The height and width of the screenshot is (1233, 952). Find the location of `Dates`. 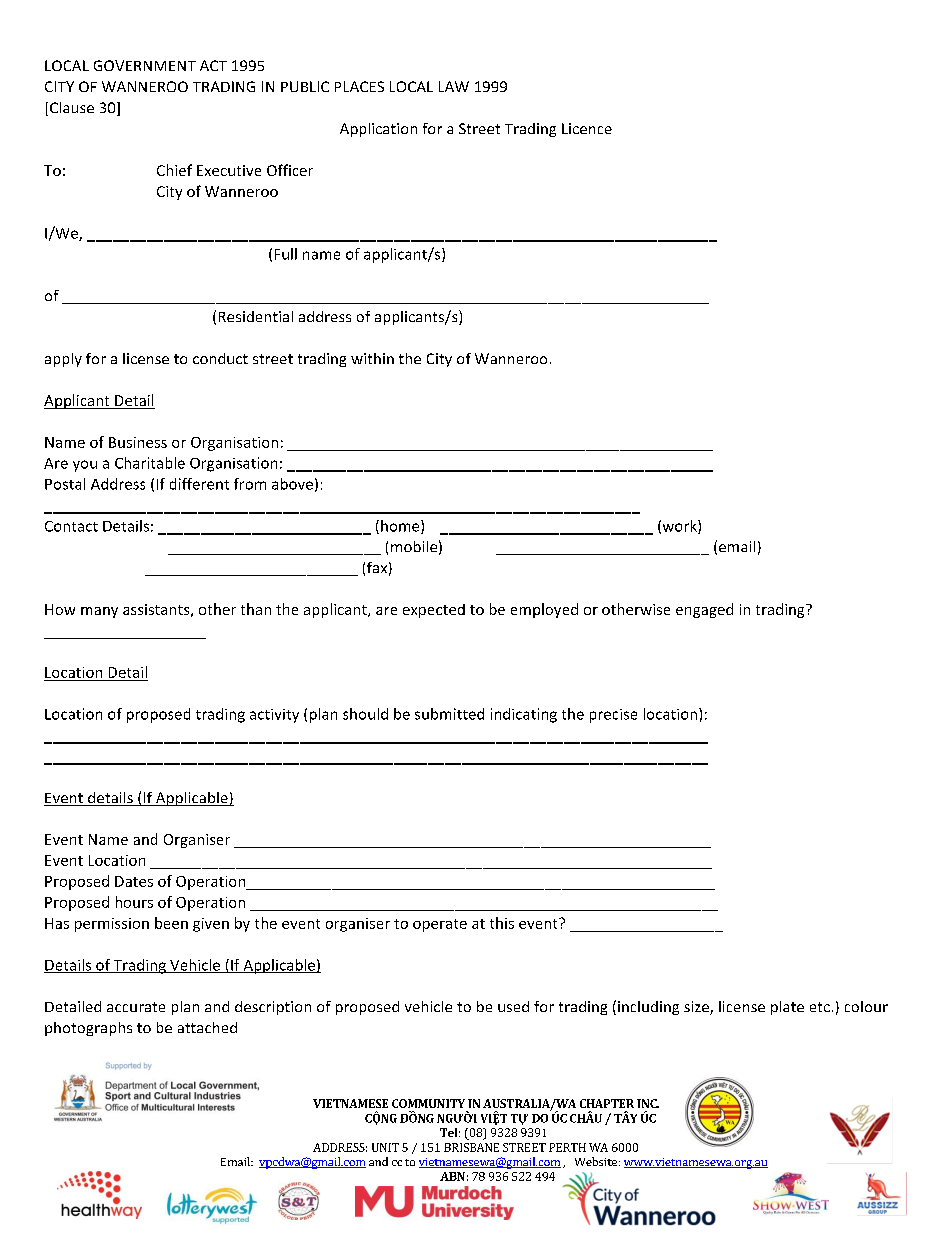

Dates is located at coordinates (134, 881).
